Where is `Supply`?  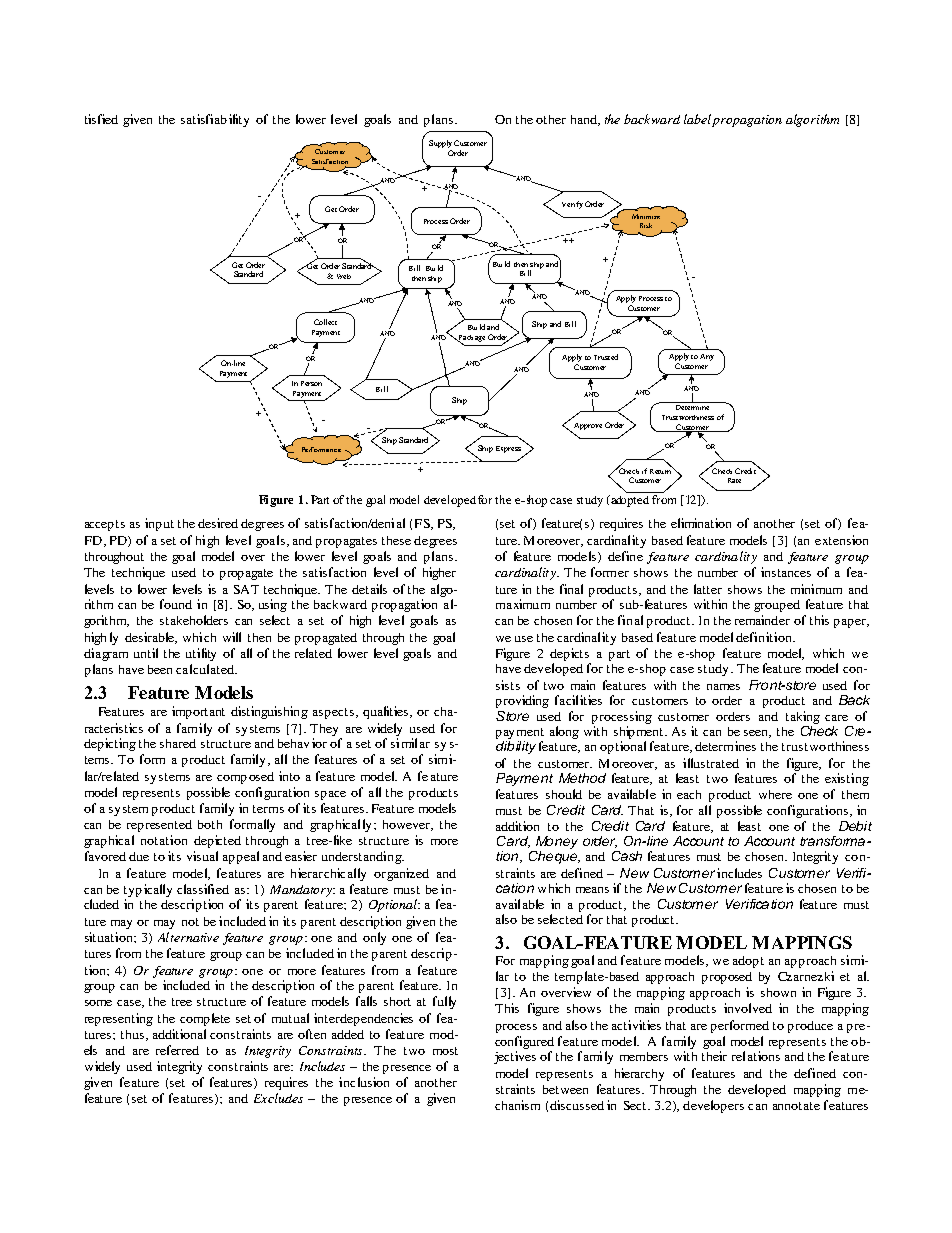
Supply is located at coordinates (440, 145).
